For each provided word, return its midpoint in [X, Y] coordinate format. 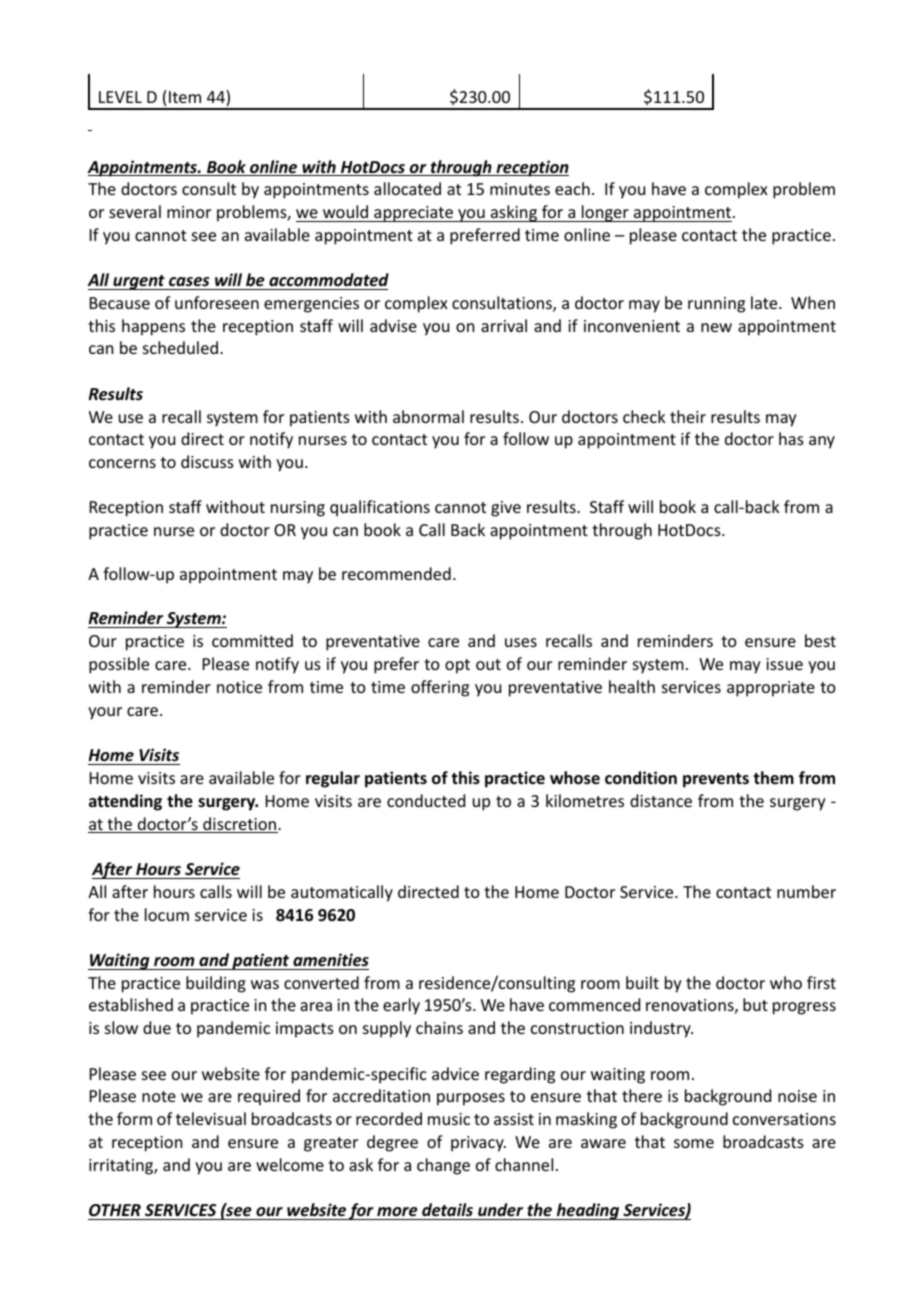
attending [125, 802]
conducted [426, 800]
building [216, 984]
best [820, 640]
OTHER [115, 1210]
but [755, 1004]
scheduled [180, 347]
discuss [207, 461]
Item [185, 97]
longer [605, 213]
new [716, 327]
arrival [504, 325]
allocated [407, 188]
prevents [716, 780]
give [506, 509]
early [401, 1006]
